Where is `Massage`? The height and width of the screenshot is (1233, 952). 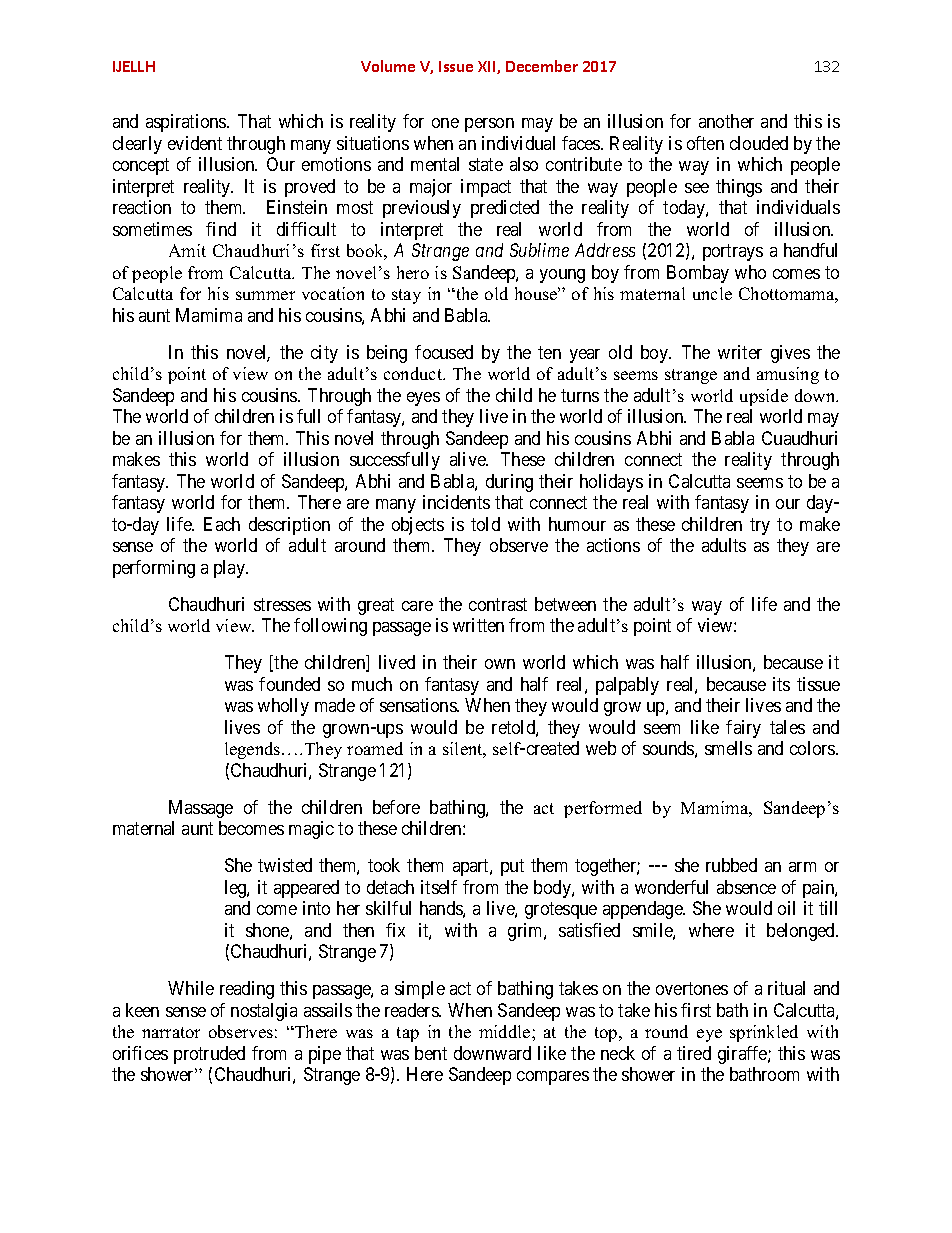 Massage is located at coordinates (201, 809).
